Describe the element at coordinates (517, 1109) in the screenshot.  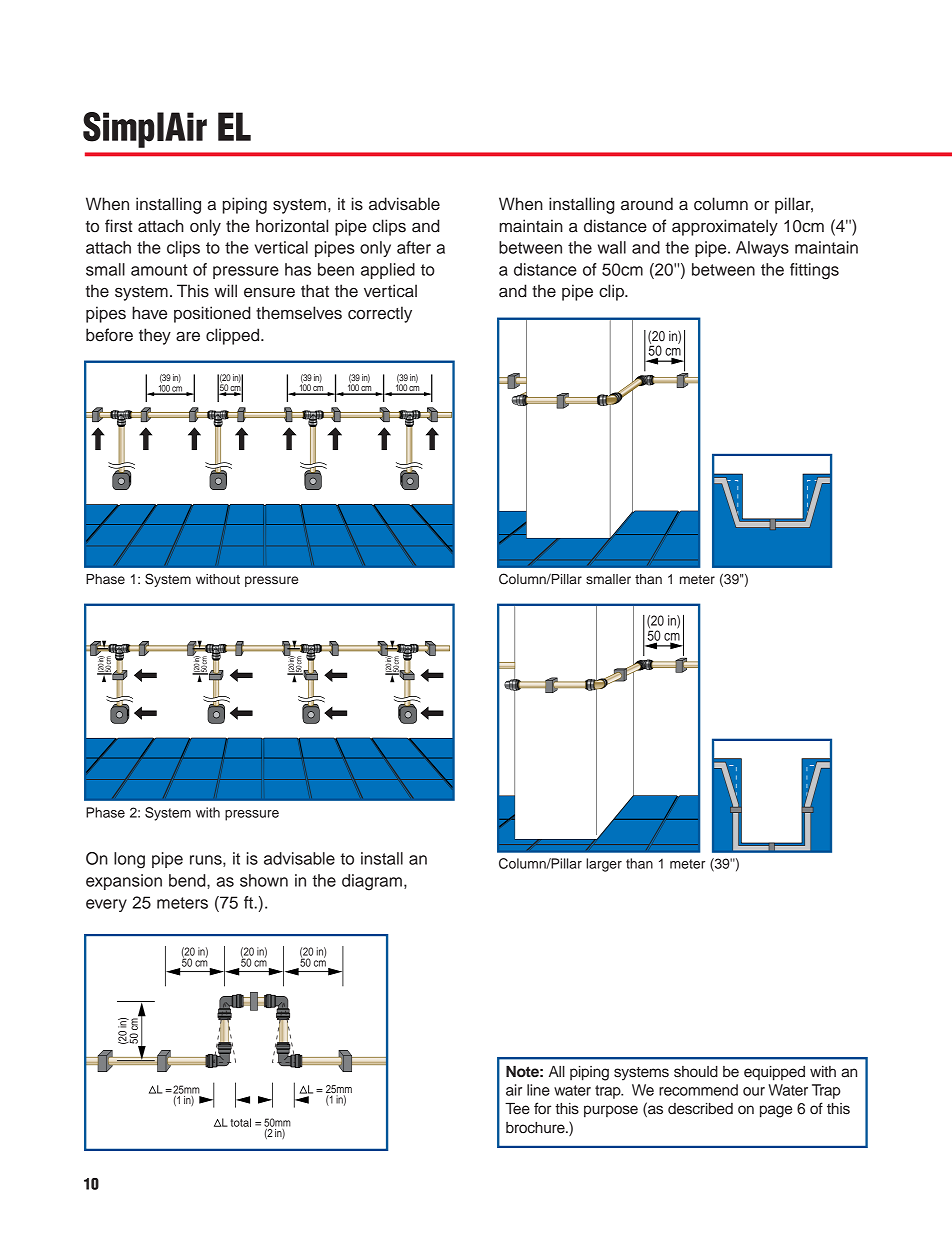
I see `Tee` at that location.
